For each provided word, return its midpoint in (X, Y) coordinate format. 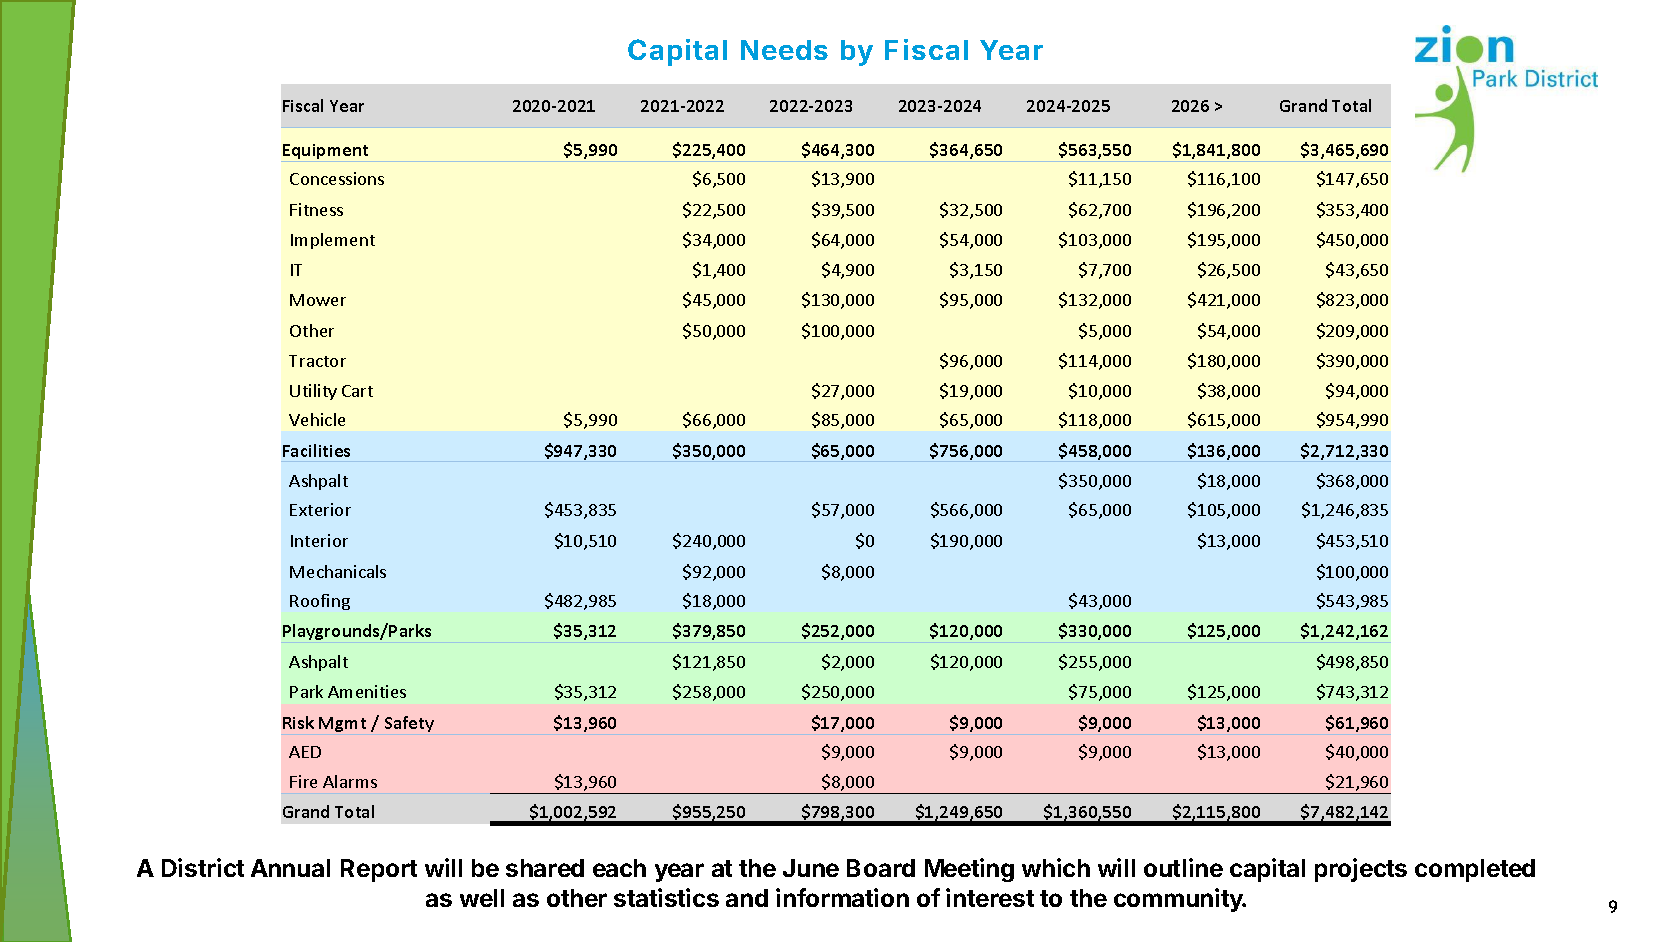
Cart (357, 391)
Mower (318, 300)
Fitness (316, 209)
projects (1361, 870)
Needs (784, 50)
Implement (333, 241)
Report (379, 870)
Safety (409, 724)
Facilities (316, 450)
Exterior (320, 509)
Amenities (367, 691)
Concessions (337, 178)
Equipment (325, 151)
